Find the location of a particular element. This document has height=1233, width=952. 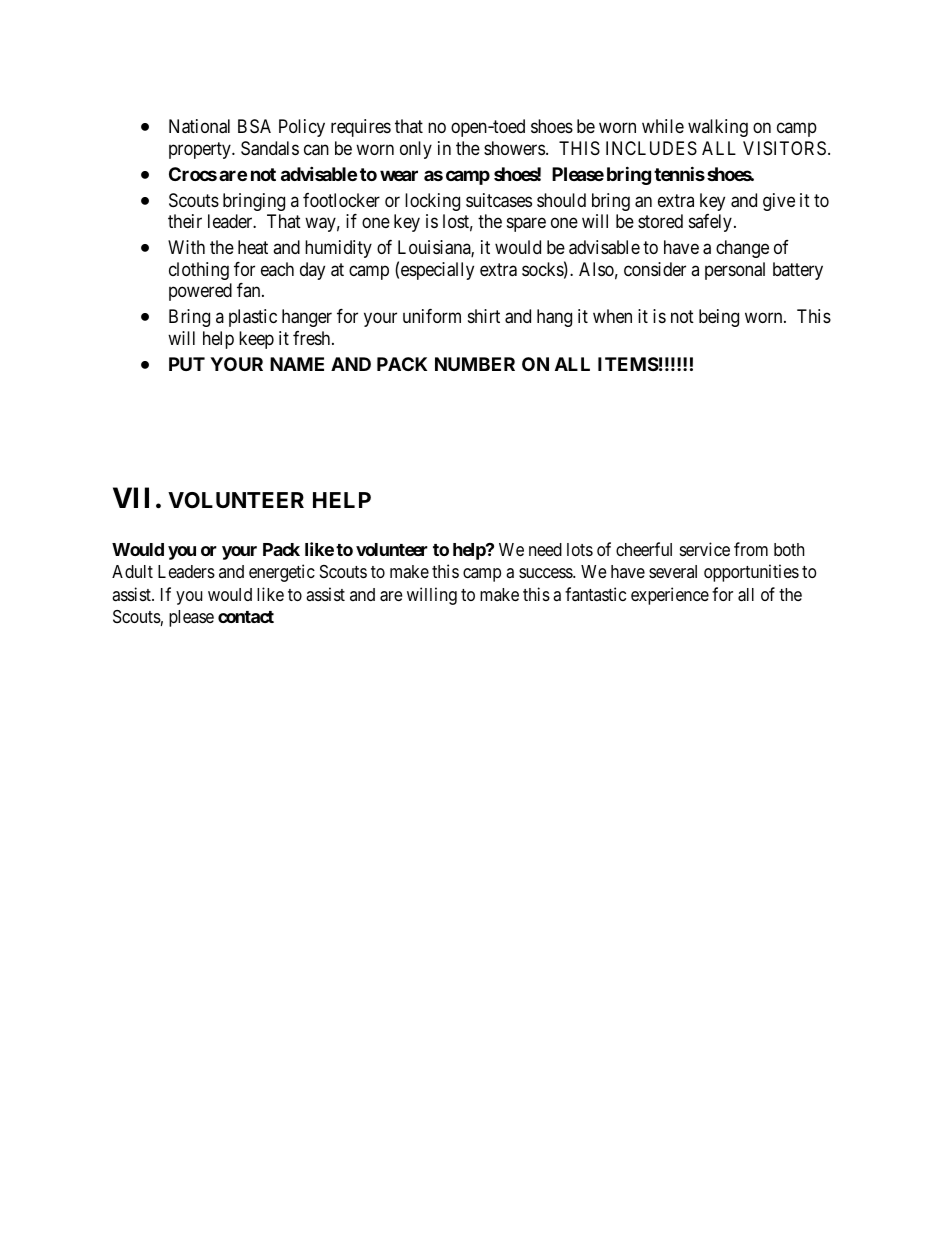

property is located at coordinates (201, 150).
